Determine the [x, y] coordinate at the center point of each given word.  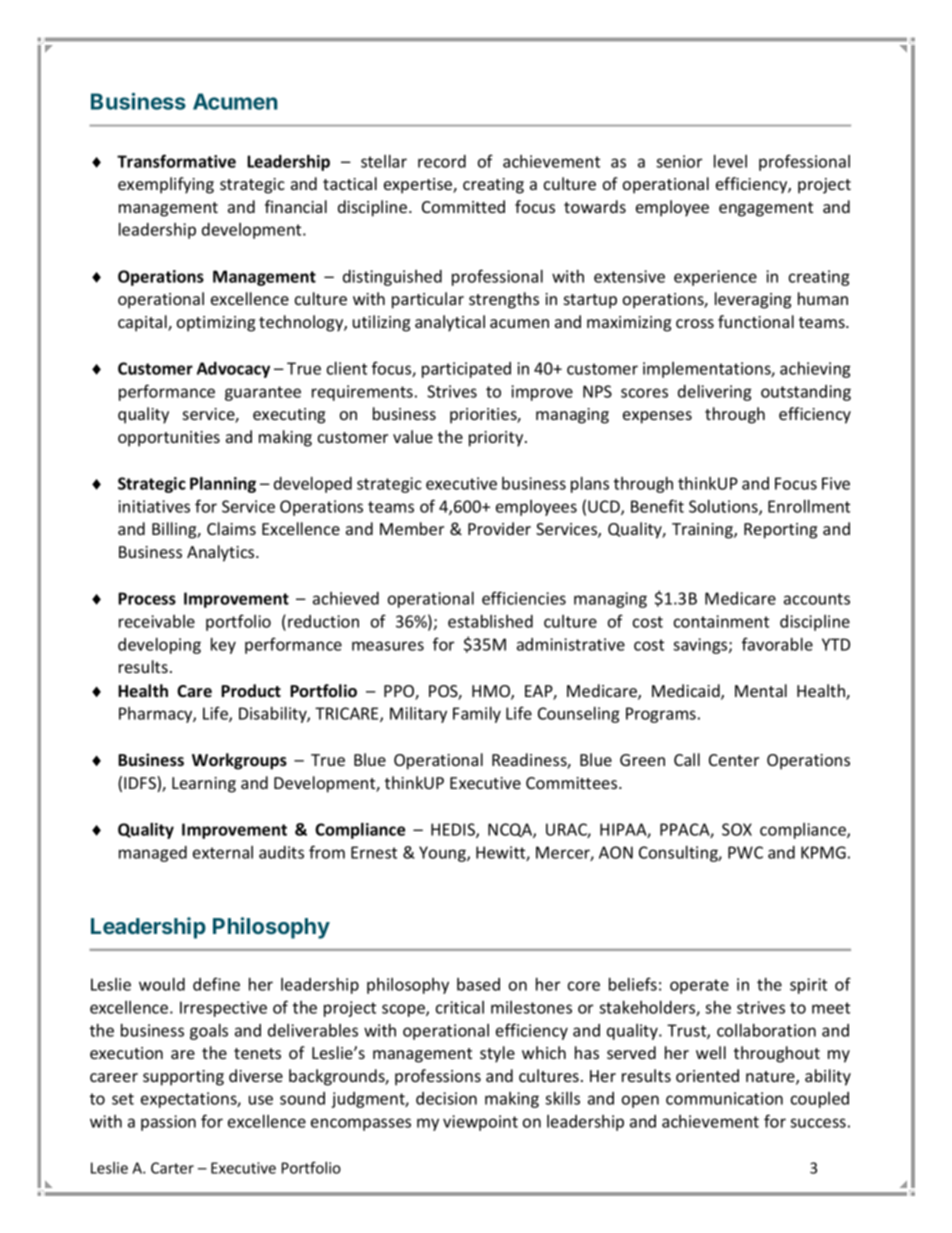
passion [168, 1123]
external [223, 852]
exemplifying [166, 185]
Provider [499, 528]
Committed [463, 206]
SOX [737, 829]
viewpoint [480, 1123]
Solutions [724, 507]
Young [443, 854]
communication [724, 1098]
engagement [766, 209]
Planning [223, 485]
